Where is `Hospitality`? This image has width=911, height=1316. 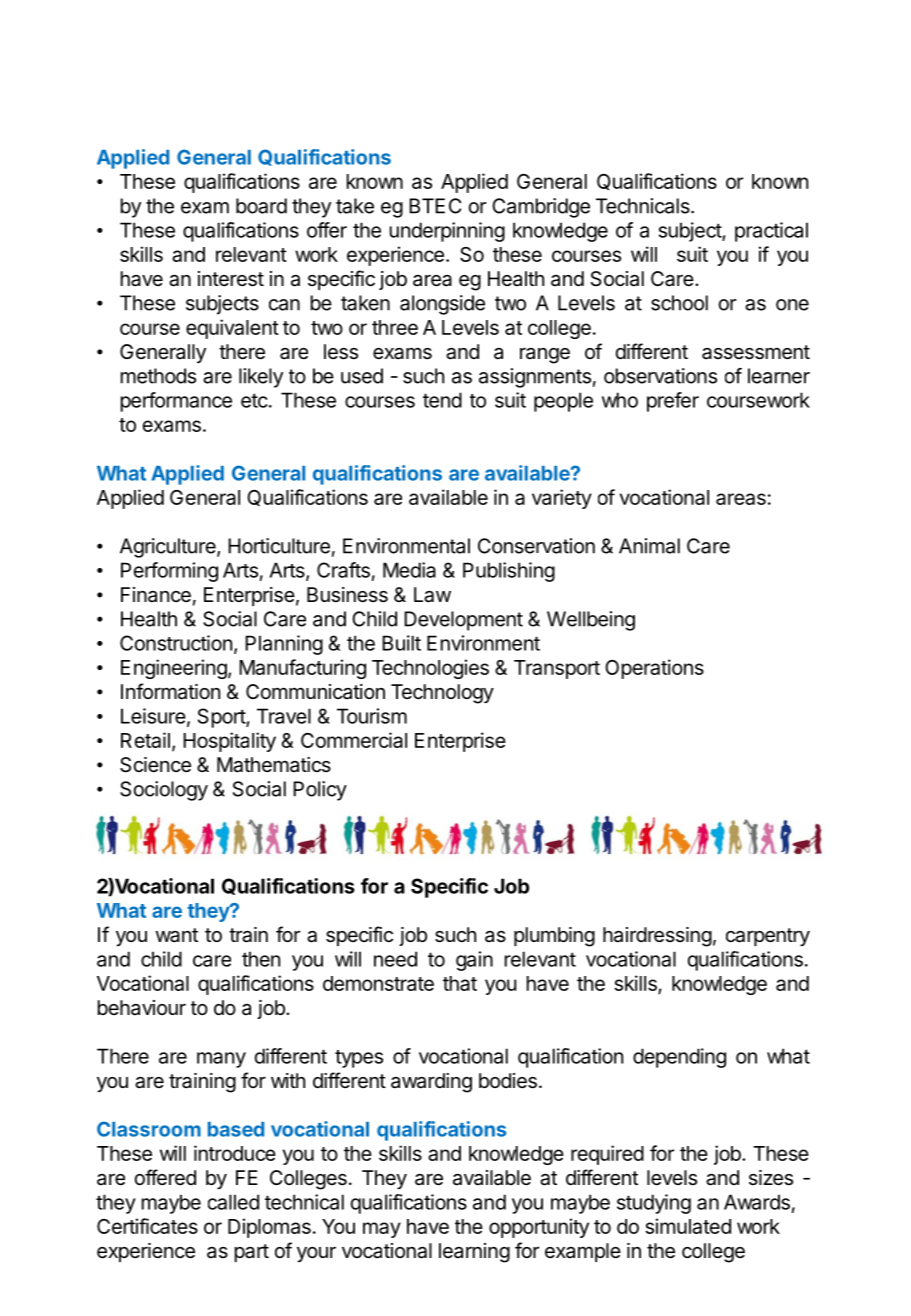 Hospitality is located at coordinates (229, 742).
